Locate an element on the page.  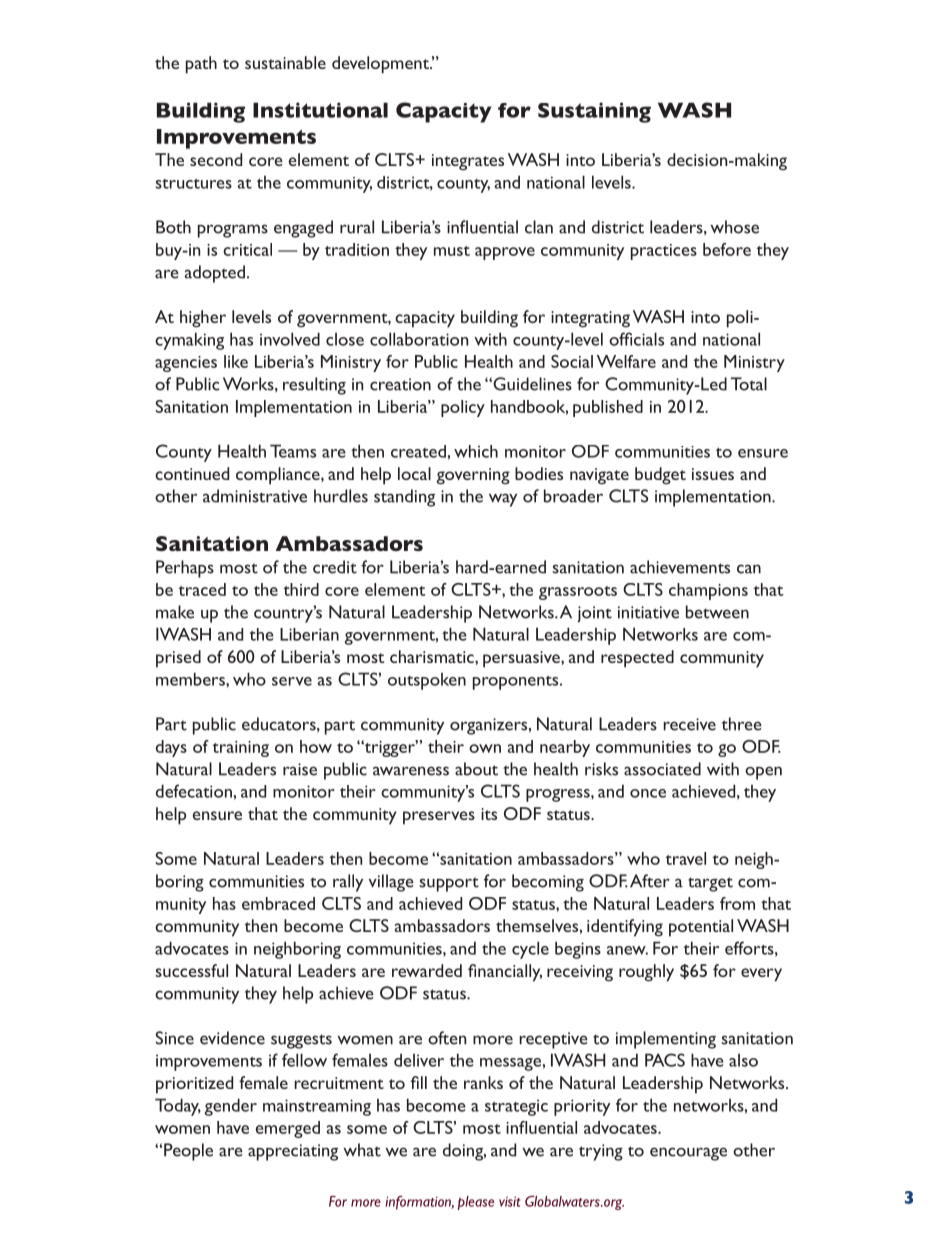
support is located at coordinates (449, 884).
